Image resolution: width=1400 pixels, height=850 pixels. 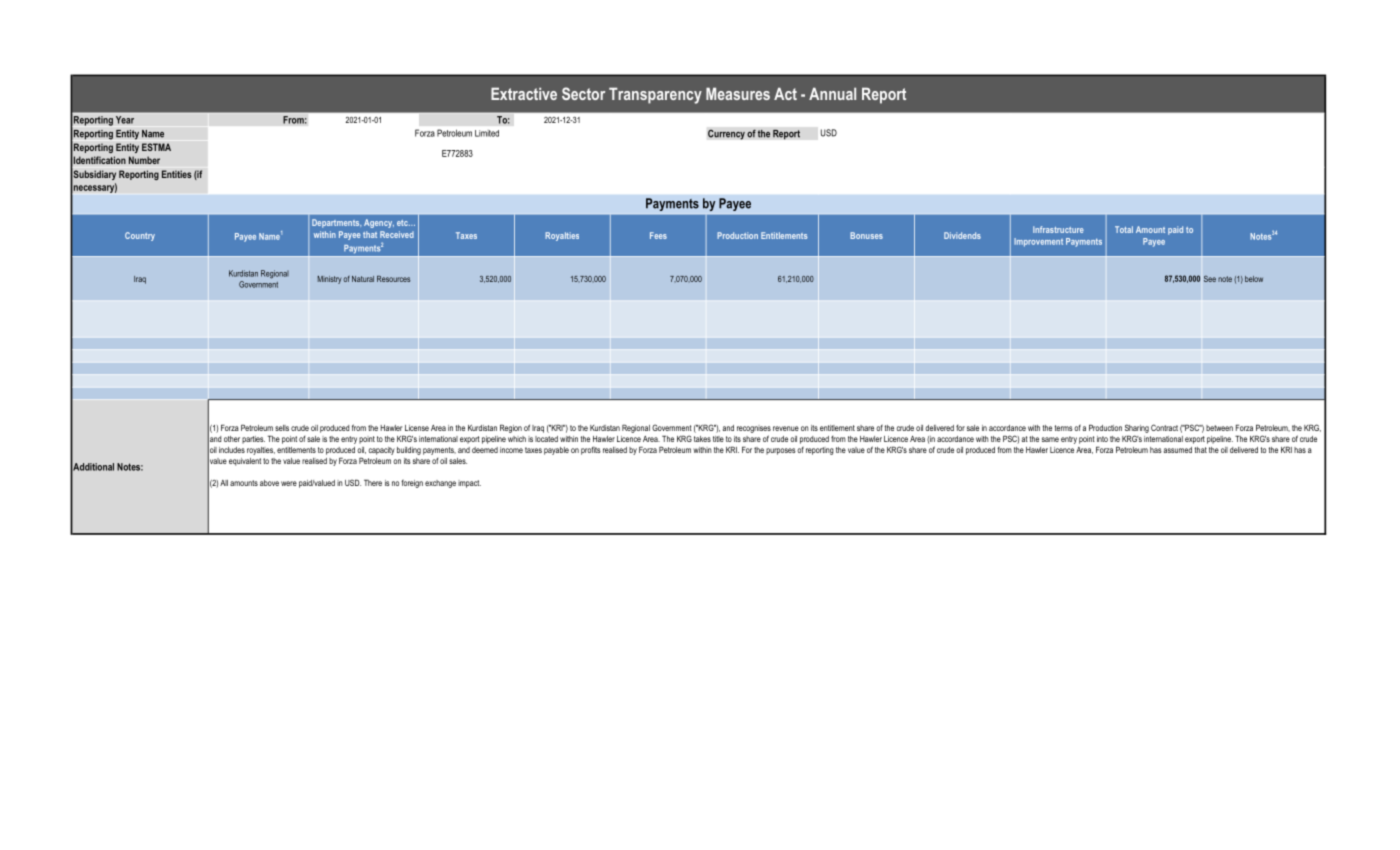 What do you see at coordinates (658, 235) in the image?
I see `Fees` at bounding box center [658, 235].
